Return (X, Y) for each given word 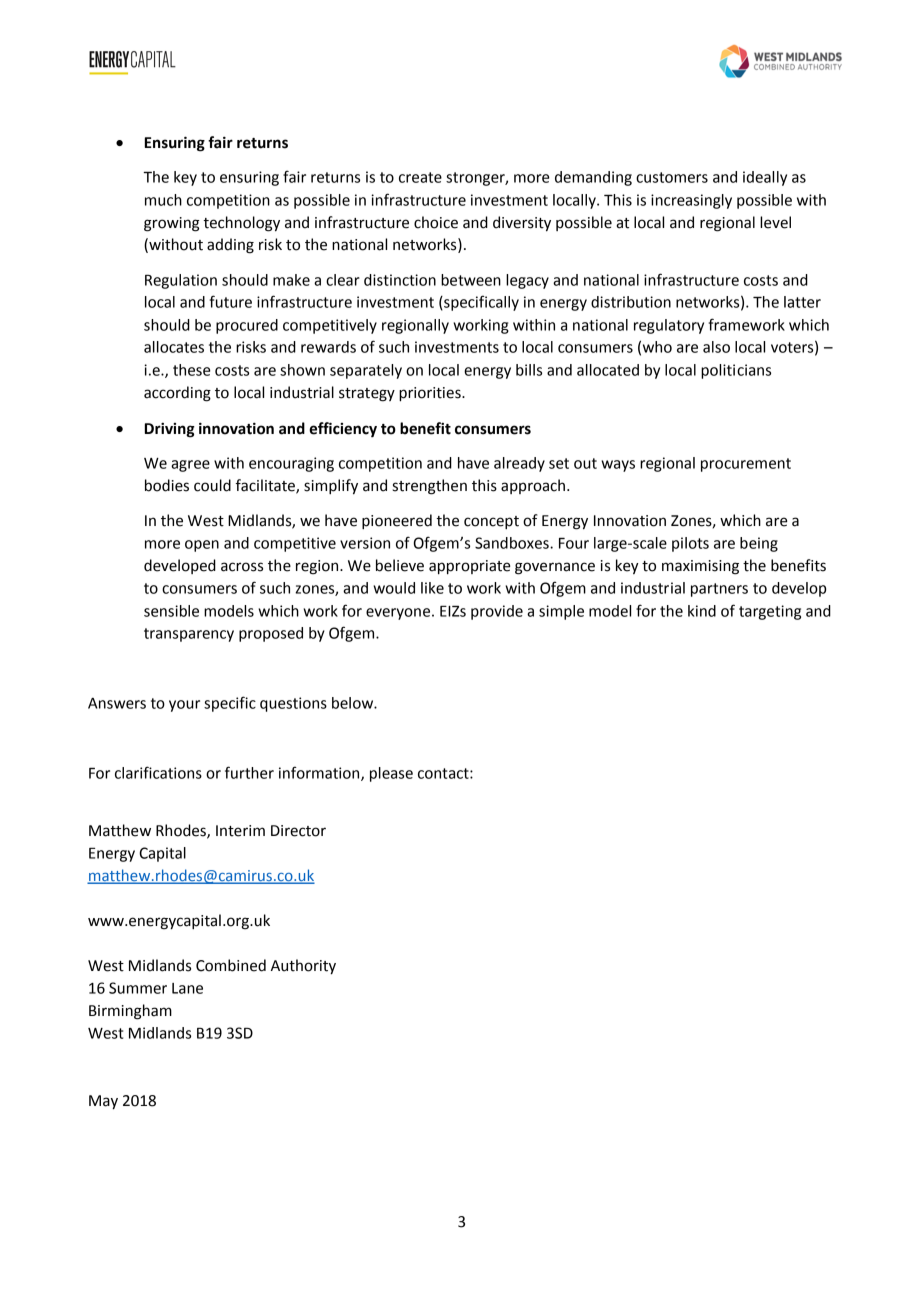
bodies (167, 485)
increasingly (691, 201)
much (163, 200)
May (103, 1102)
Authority (303, 967)
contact (444, 773)
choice (436, 222)
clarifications (158, 772)
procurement (746, 465)
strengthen (430, 487)
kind (702, 611)
